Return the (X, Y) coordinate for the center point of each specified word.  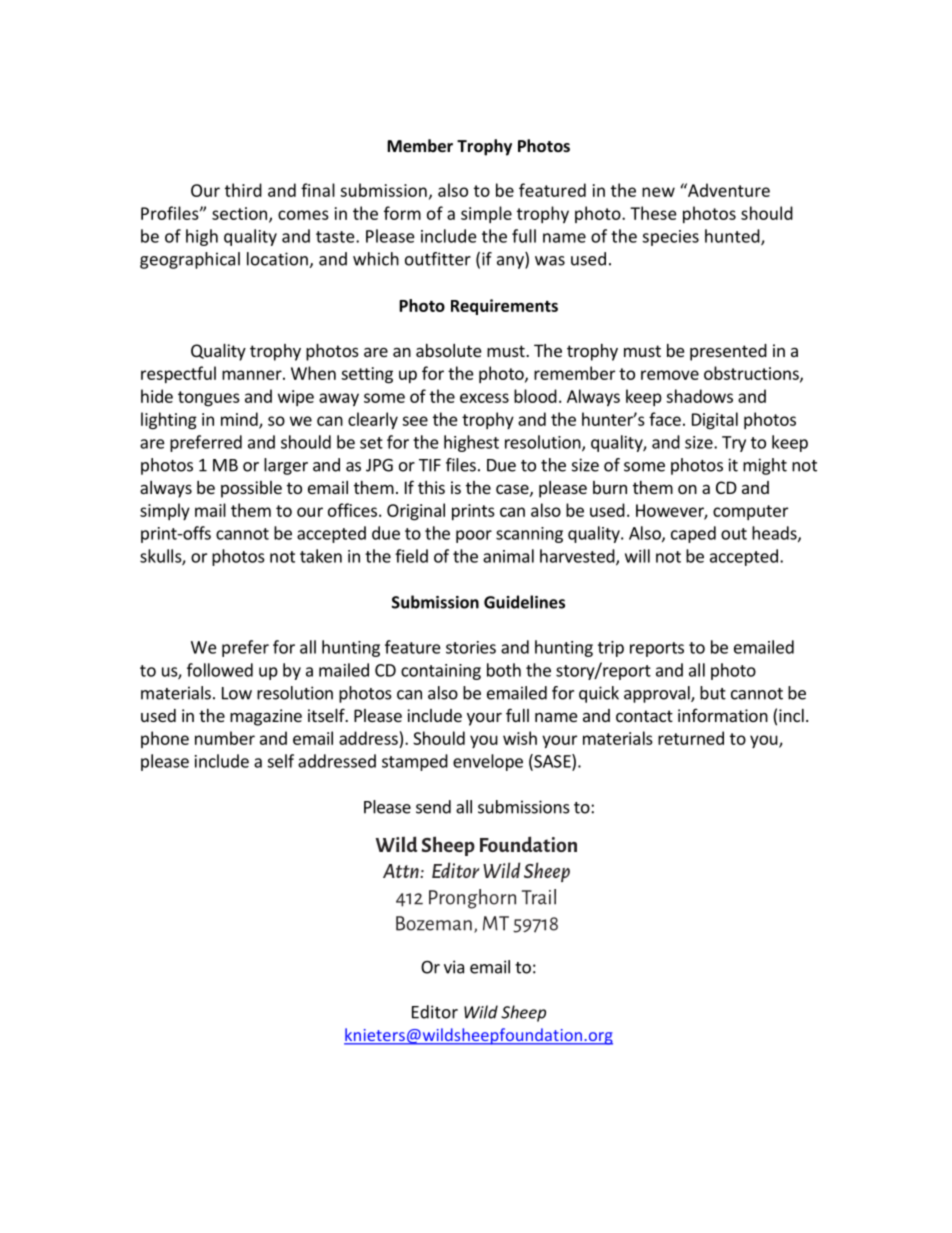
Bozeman (434, 923)
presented (728, 352)
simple (486, 214)
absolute (448, 350)
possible (251, 489)
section (241, 214)
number (225, 738)
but (713, 693)
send (433, 807)
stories (471, 647)
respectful (178, 374)
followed (220, 670)
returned (691, 738)
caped (693, 534)
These (653, 213)
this (431, 487)
